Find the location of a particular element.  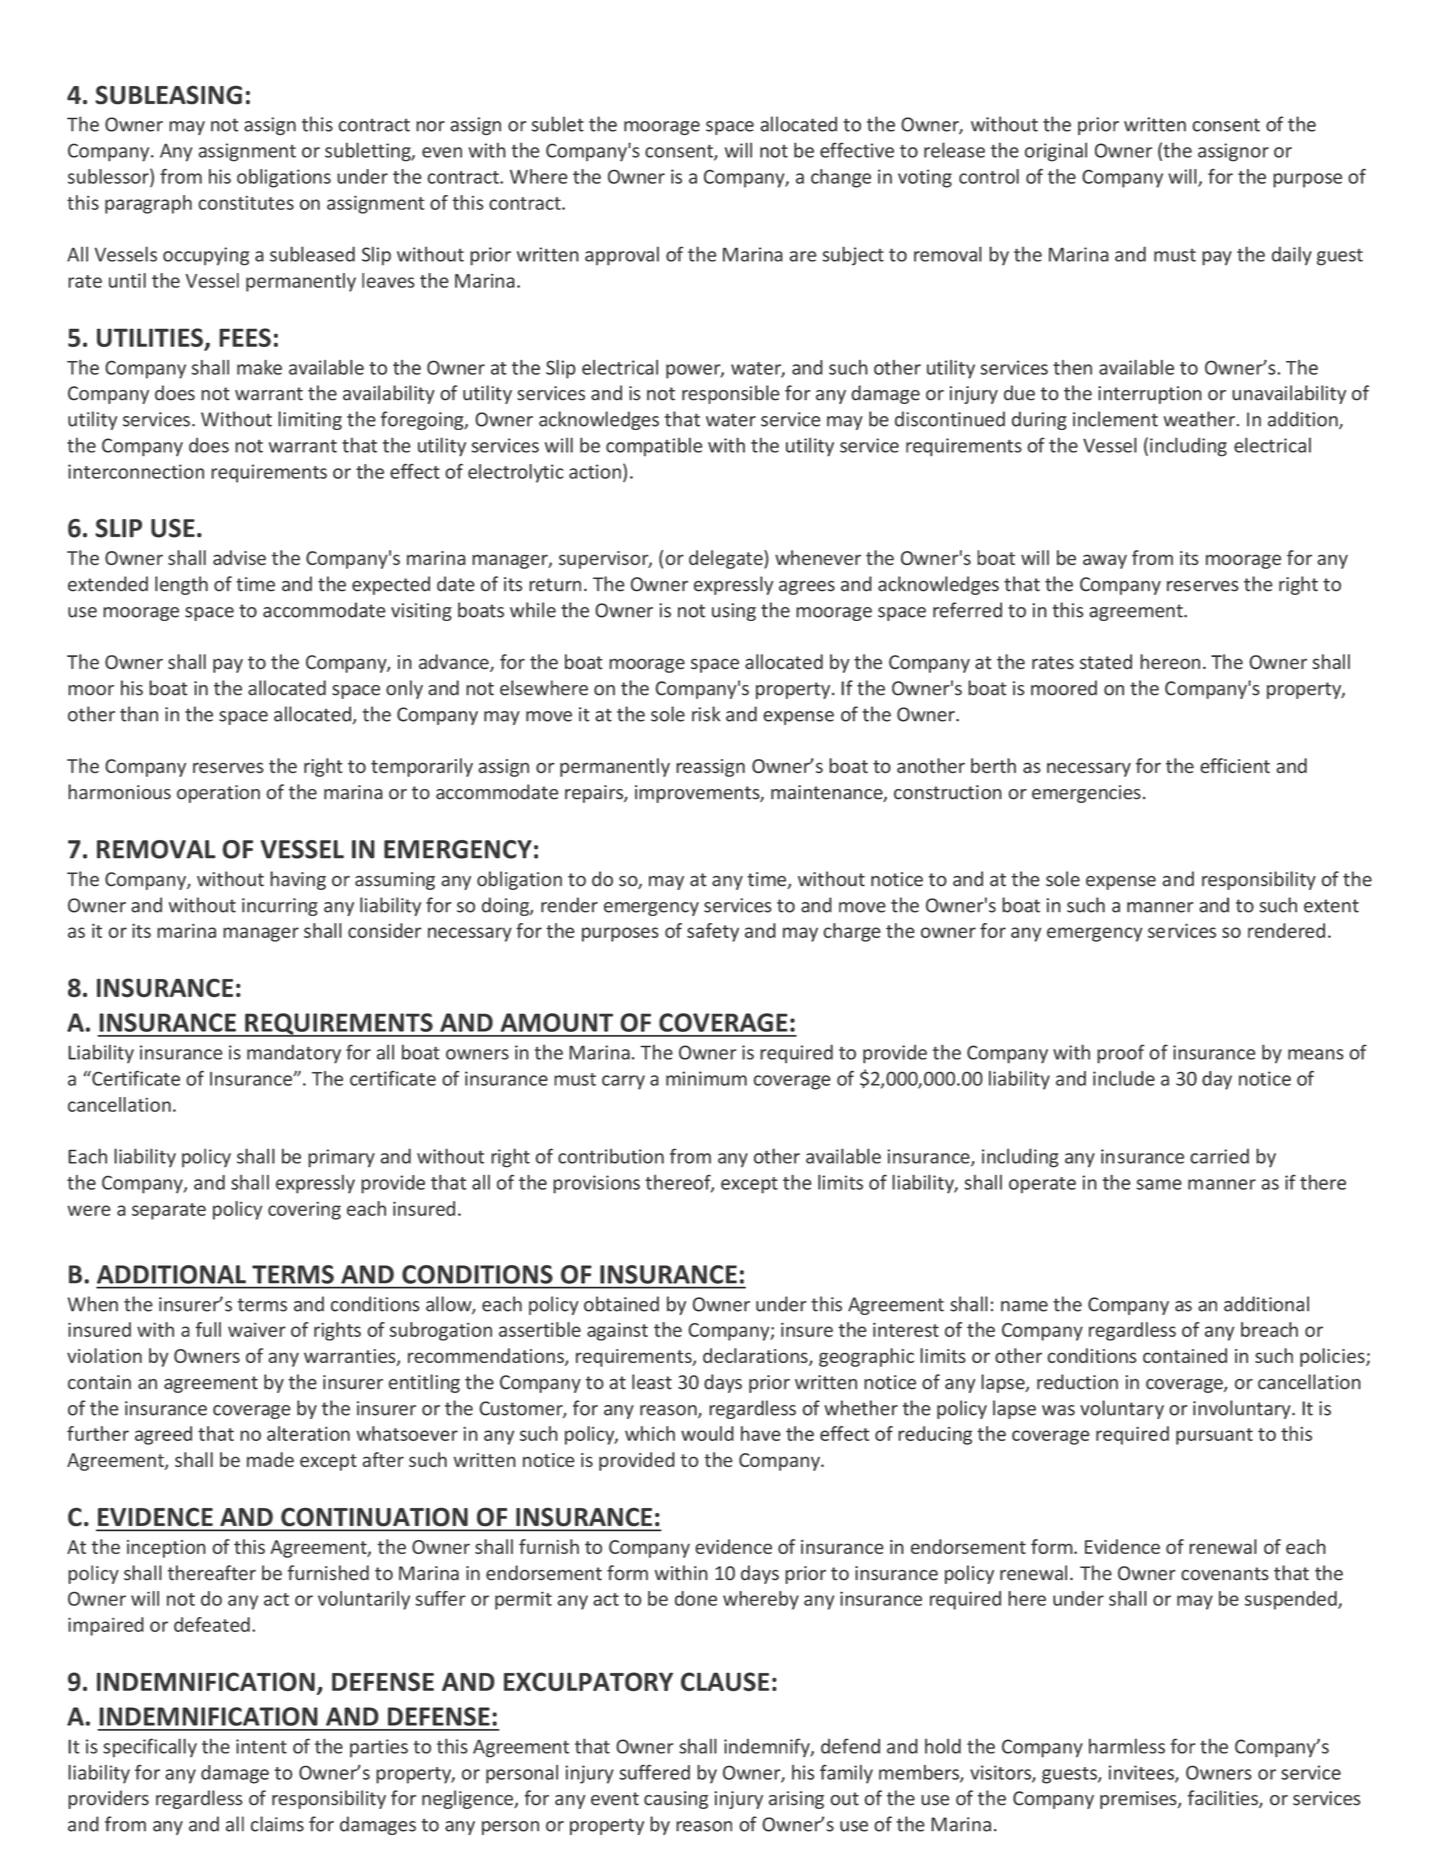

mandatory is located at coordinates (294, 1054).
